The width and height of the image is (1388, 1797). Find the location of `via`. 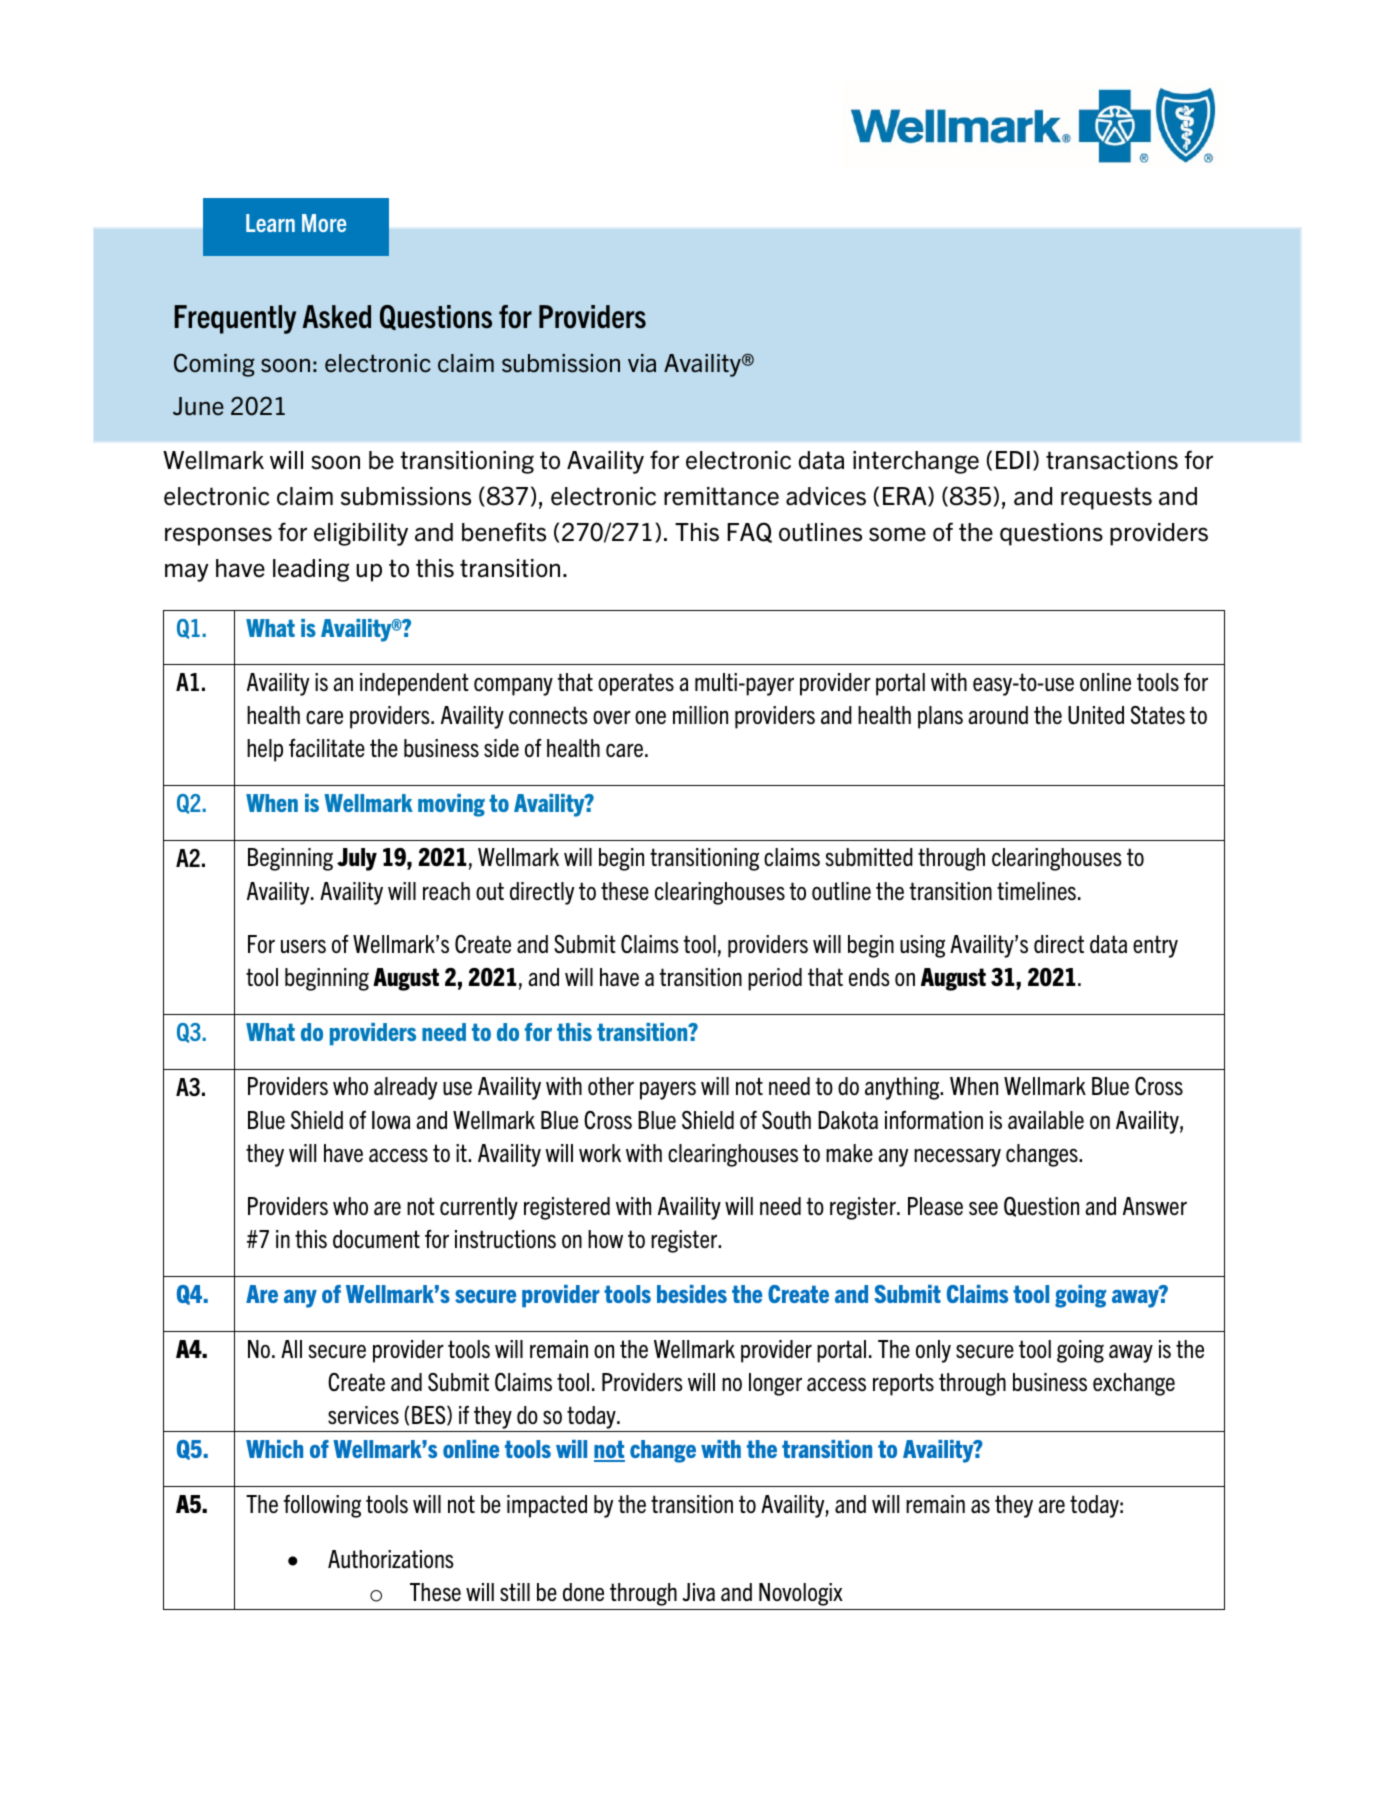

via is located at coordinates (642, 363).
